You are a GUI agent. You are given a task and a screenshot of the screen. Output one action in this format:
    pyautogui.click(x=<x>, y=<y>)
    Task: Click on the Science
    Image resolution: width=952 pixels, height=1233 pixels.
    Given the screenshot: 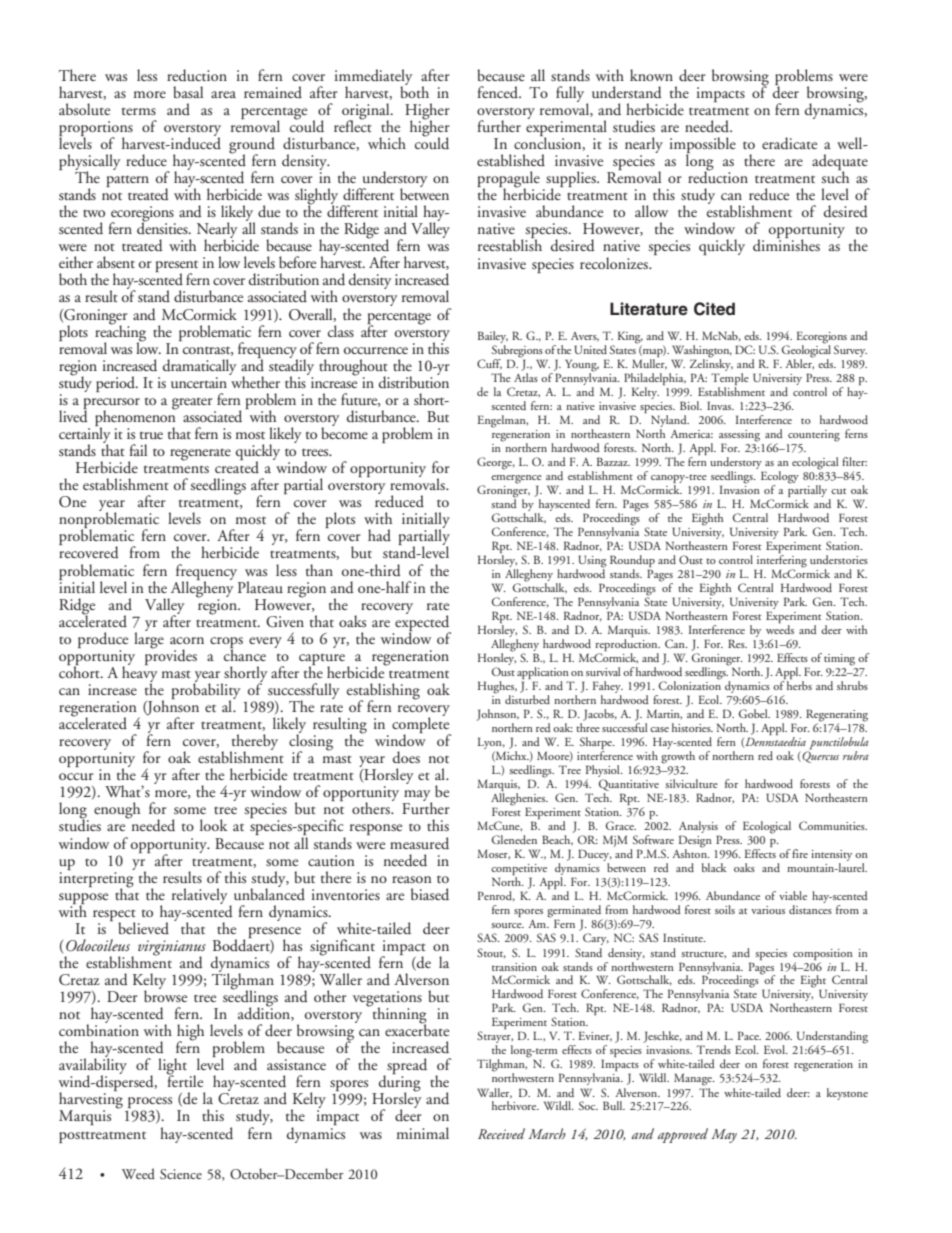 What is the action you would take?
    pyautogui.click(x=181, y=1174)
